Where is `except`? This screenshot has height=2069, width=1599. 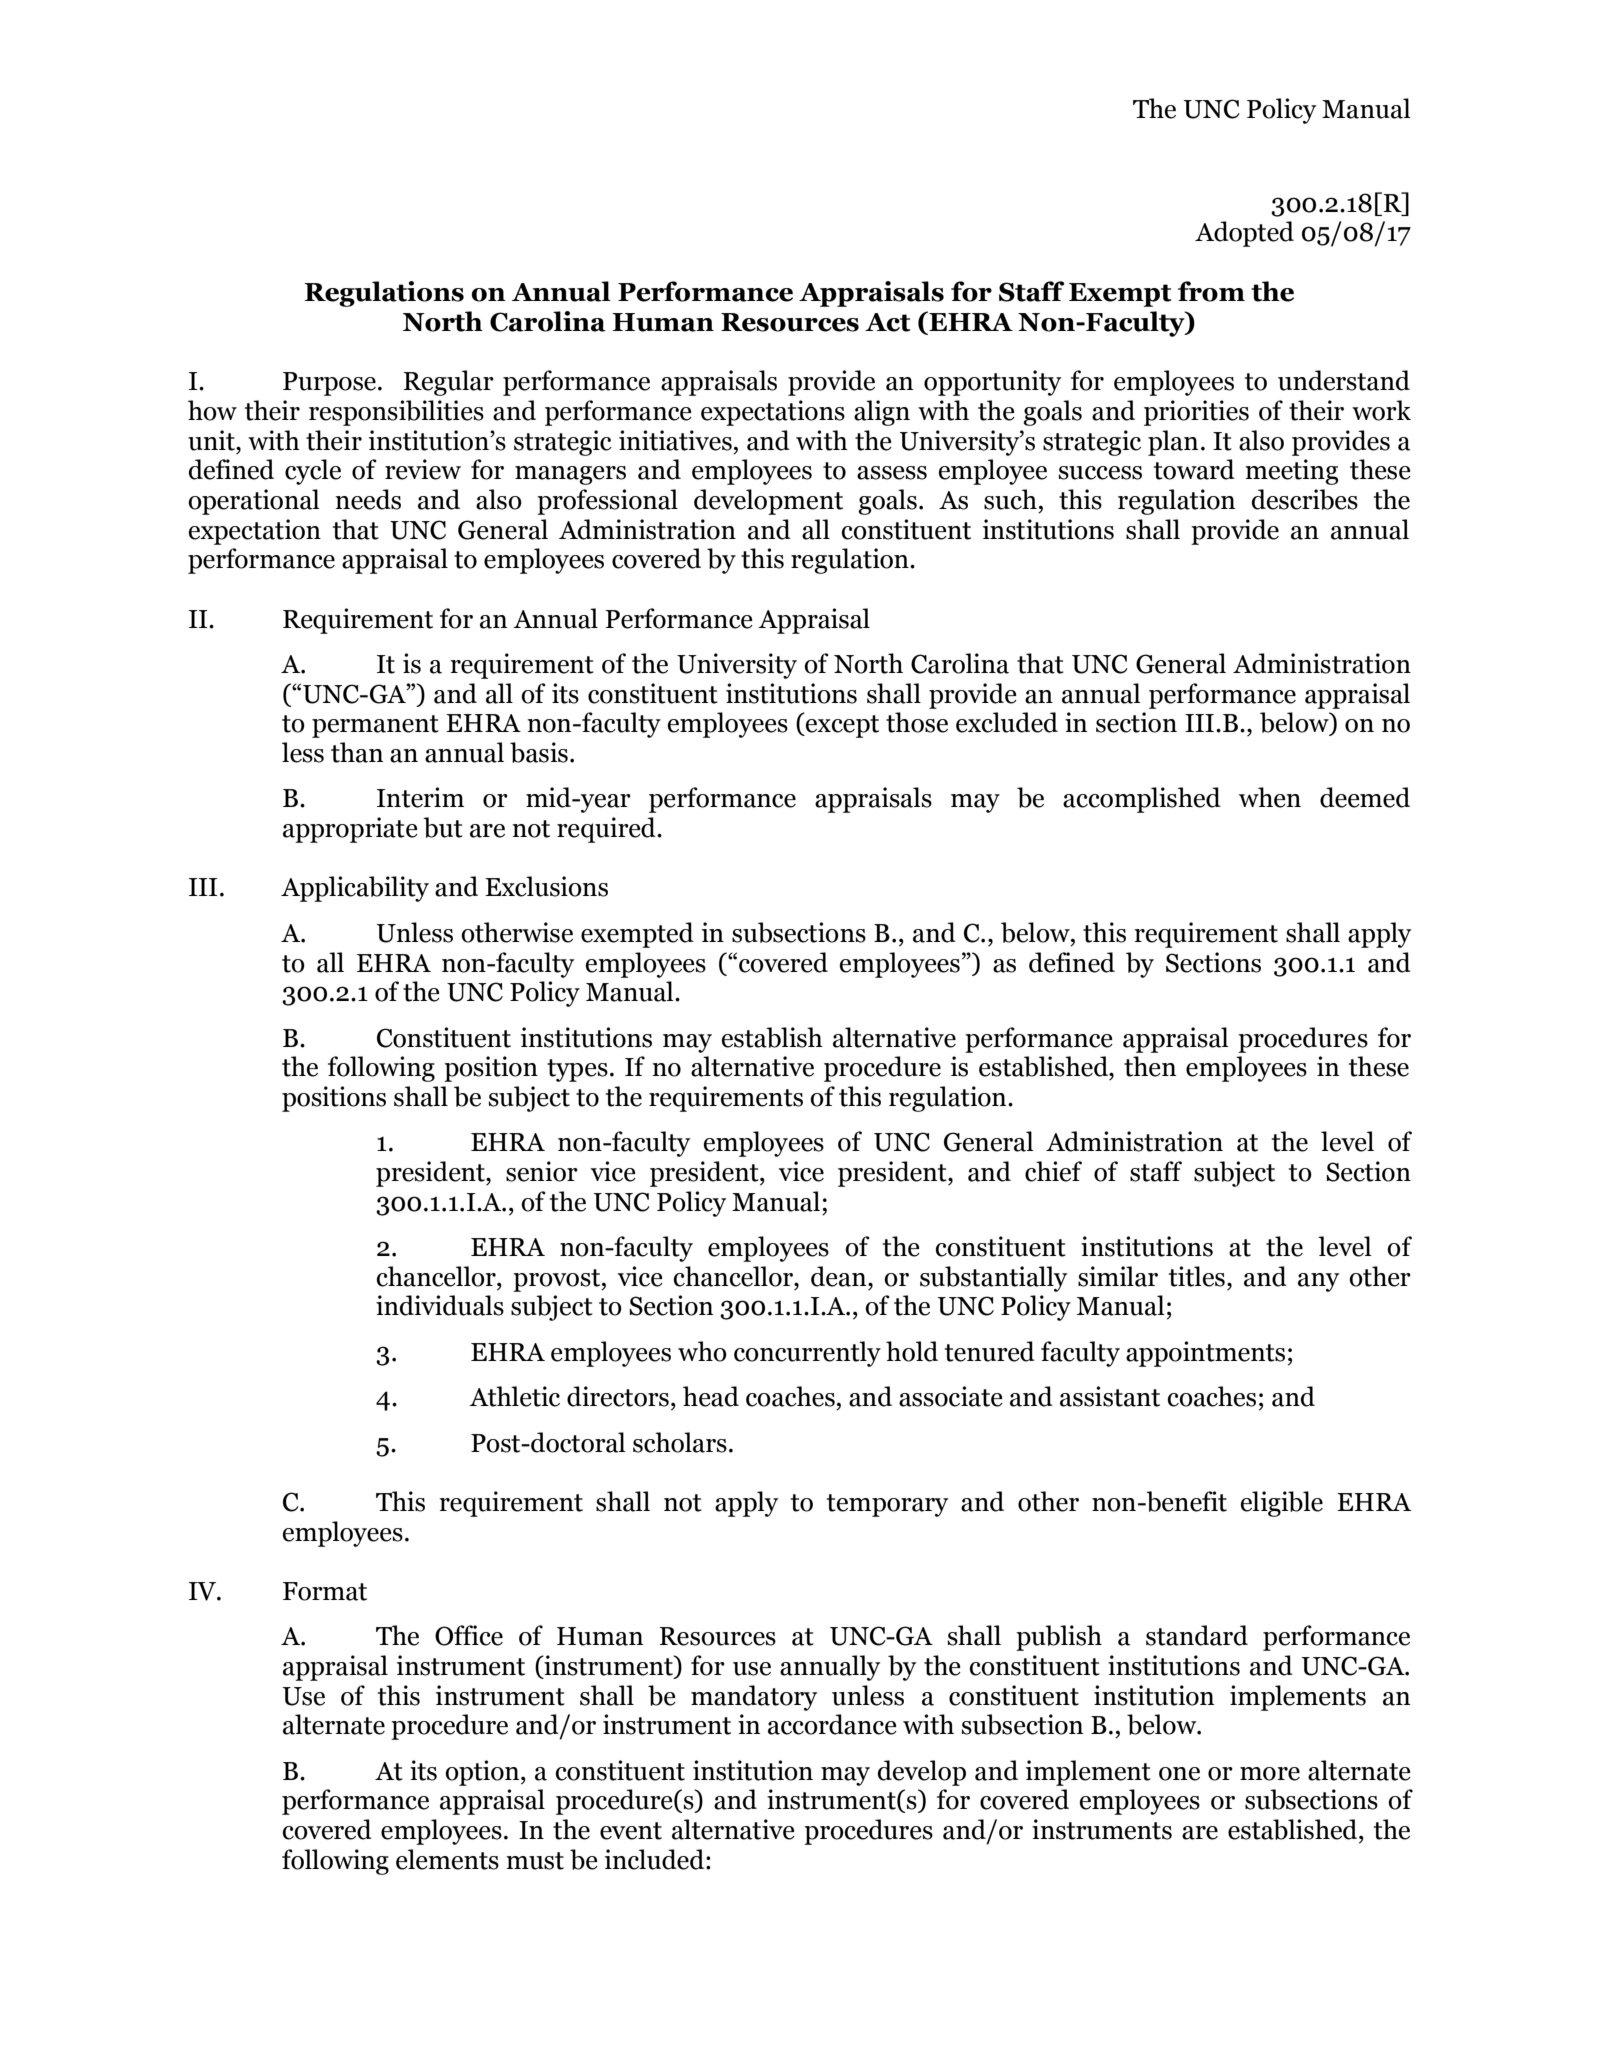
except is located at coordinates (841, 726).
